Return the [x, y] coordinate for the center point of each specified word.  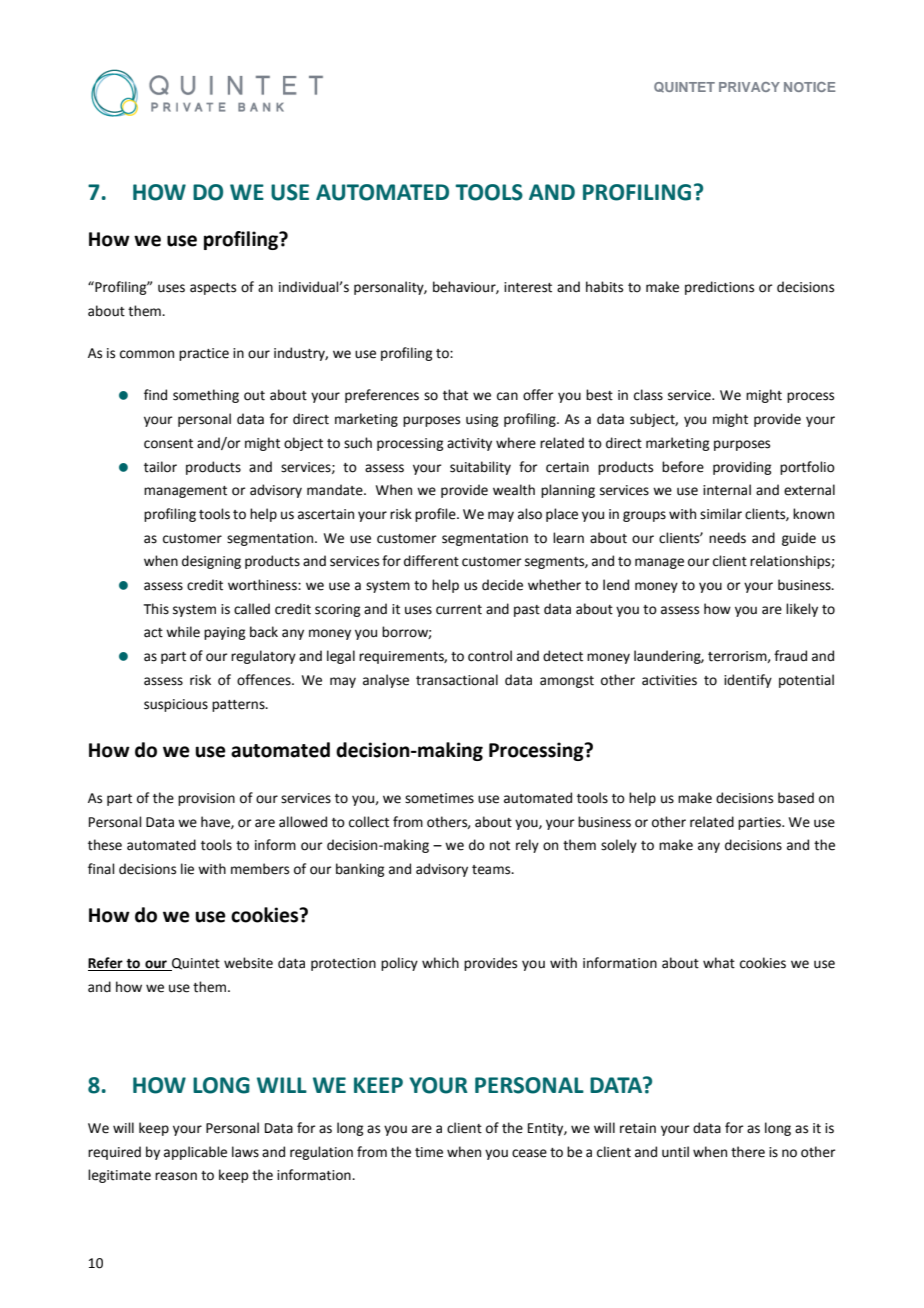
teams [492, 870]
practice [204, 354]
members [260, 869]
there [748, 1152]
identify [748, 681]
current [459, 610]
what [719, 963]
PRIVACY [749, 87]
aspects [213, 289]
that [455, 395]
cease [529, 1153]
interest [528, 287]
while [183, 632]
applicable [195, 1153]
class [648, 395]
